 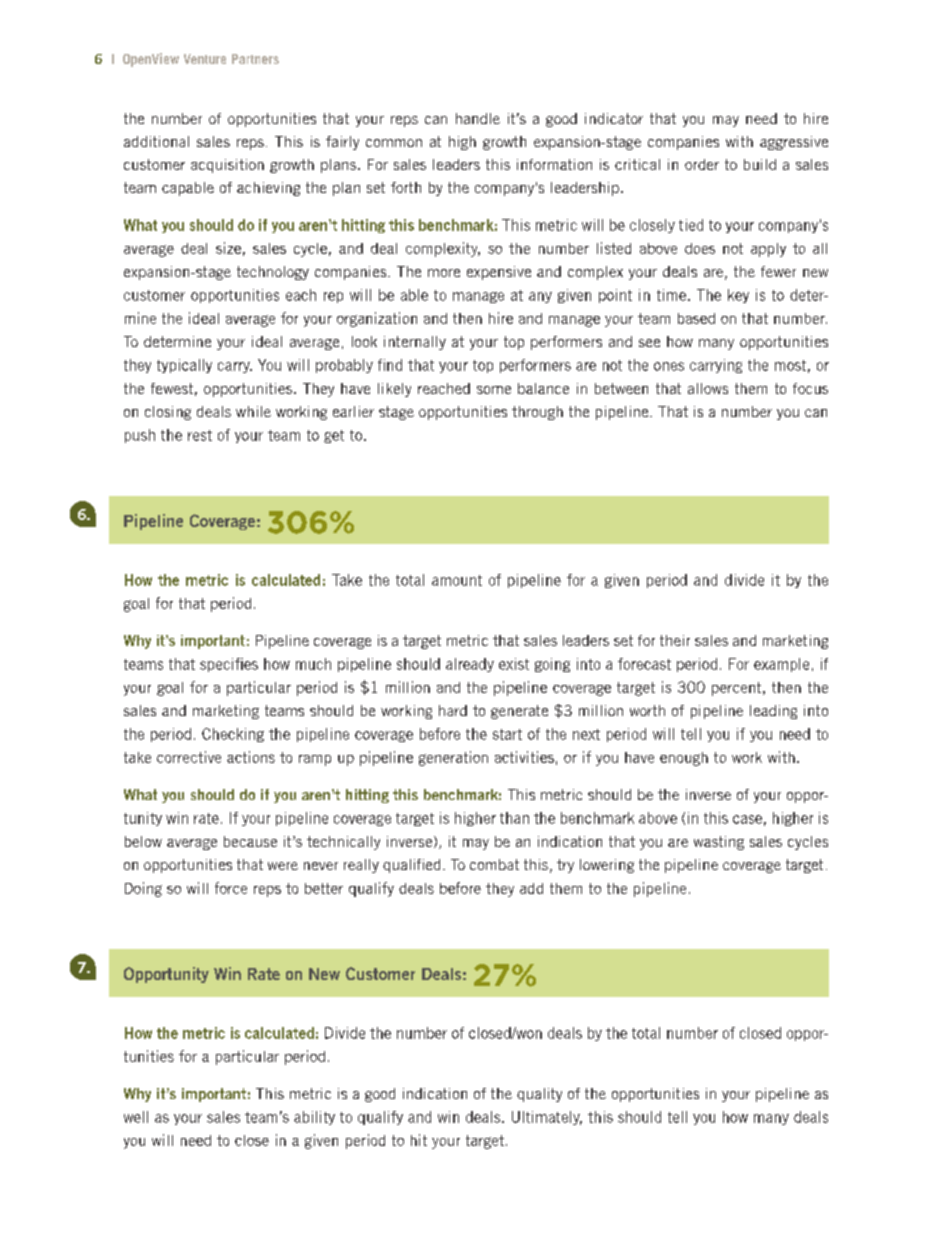 What do you see at coordinates (675, 640) in the screenshot?
I see `their` at bounding box center [675, 640].
